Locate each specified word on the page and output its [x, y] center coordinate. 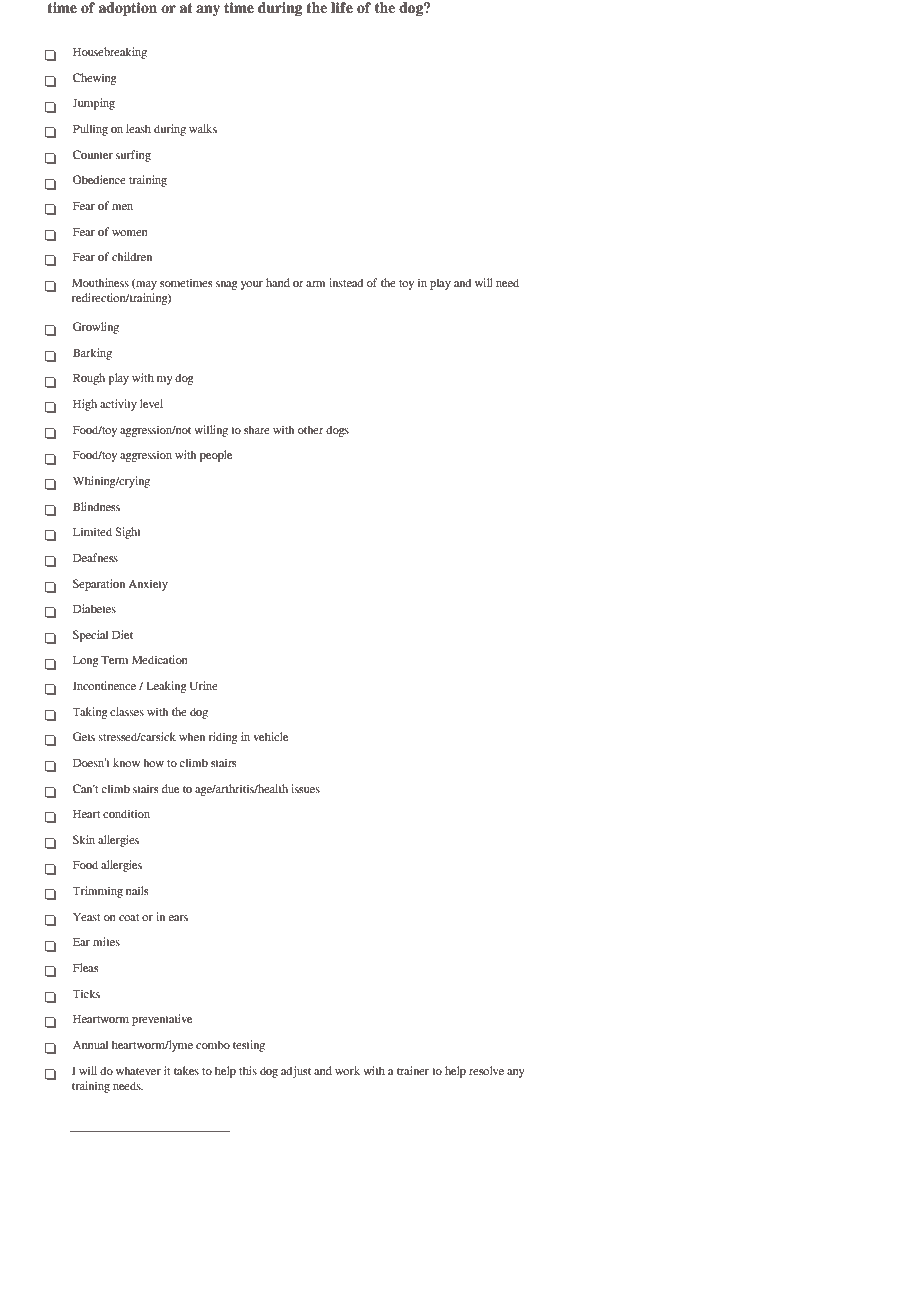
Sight [128, 533]
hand [278, 282]
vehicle [270, 736]
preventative [162, 1020]
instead [346, 282]
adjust [296, 1072]
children [132, 256]
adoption [128, 9]
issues [305, 788]
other [310, 429]
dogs [337, 431]
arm [315, 284]
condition [126, 813]
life [342, 8]
